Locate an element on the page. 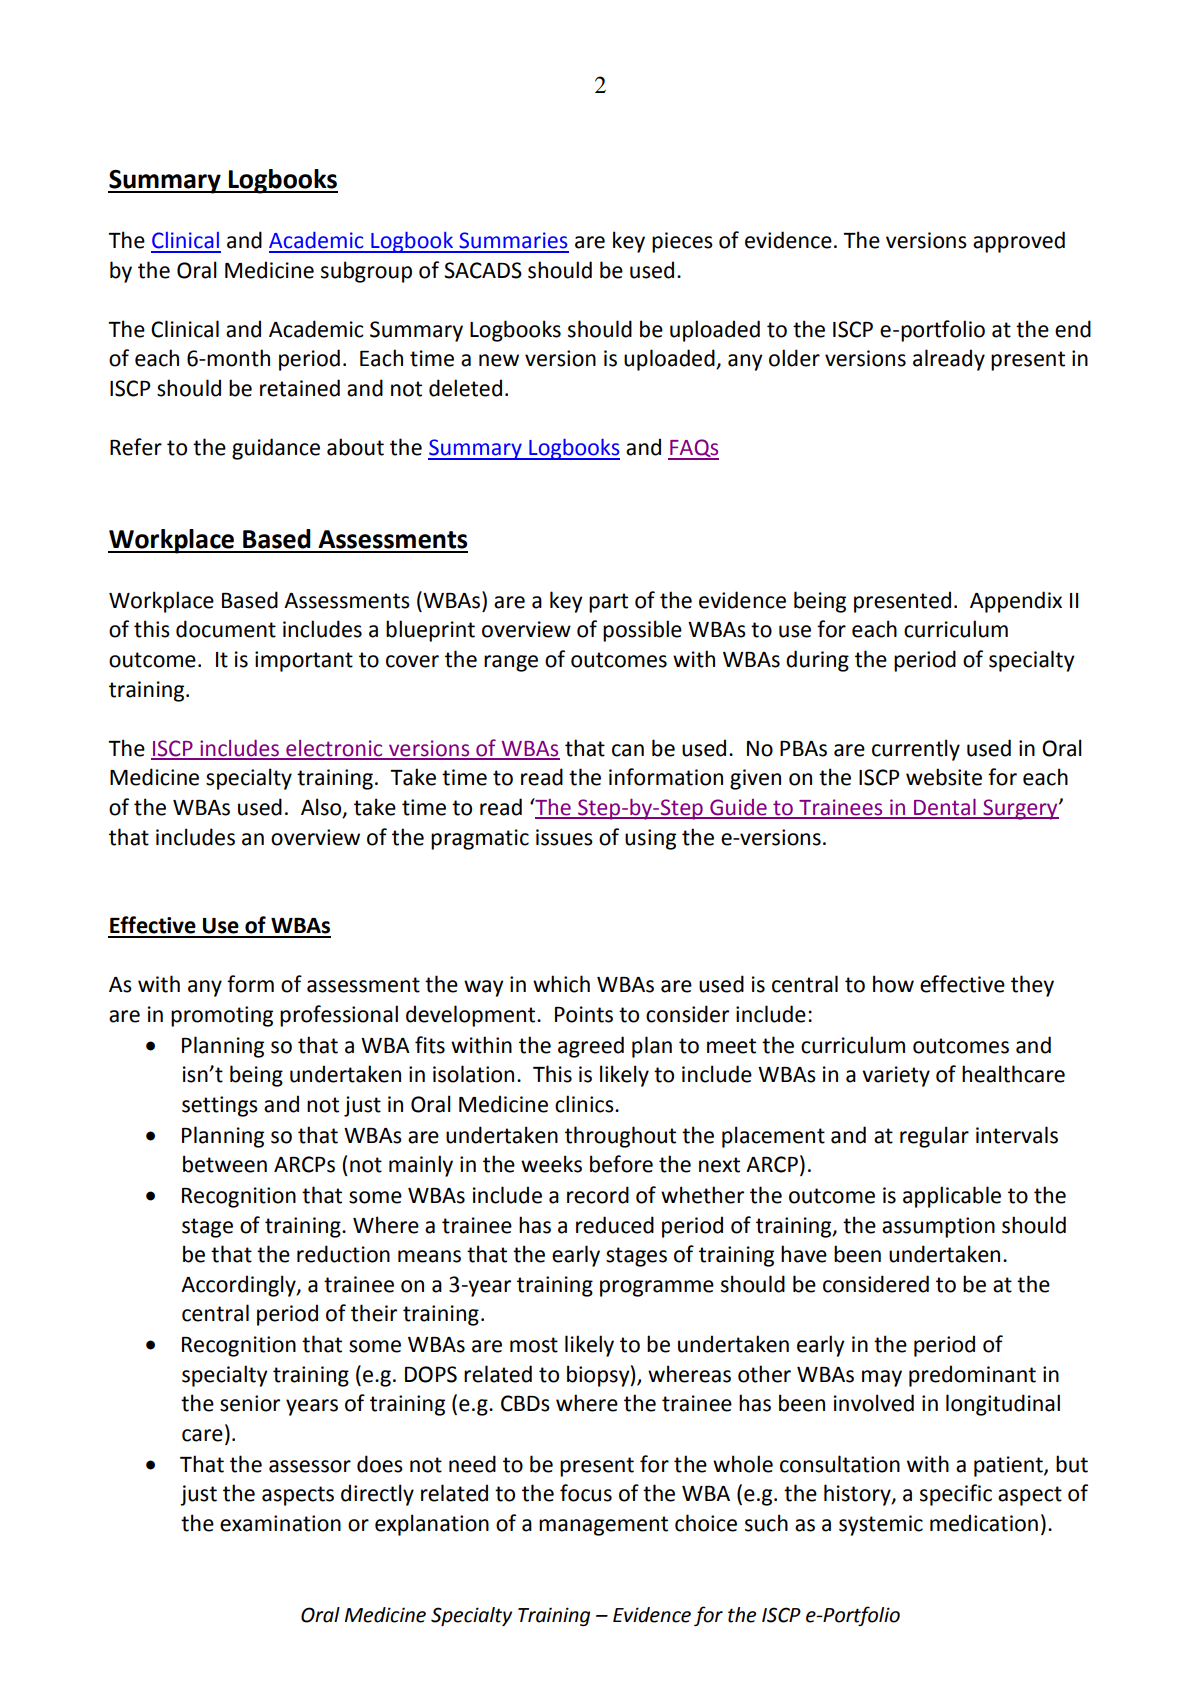 This document has width=1201, height=1699. examination is located at coordinates (280, 1523).
